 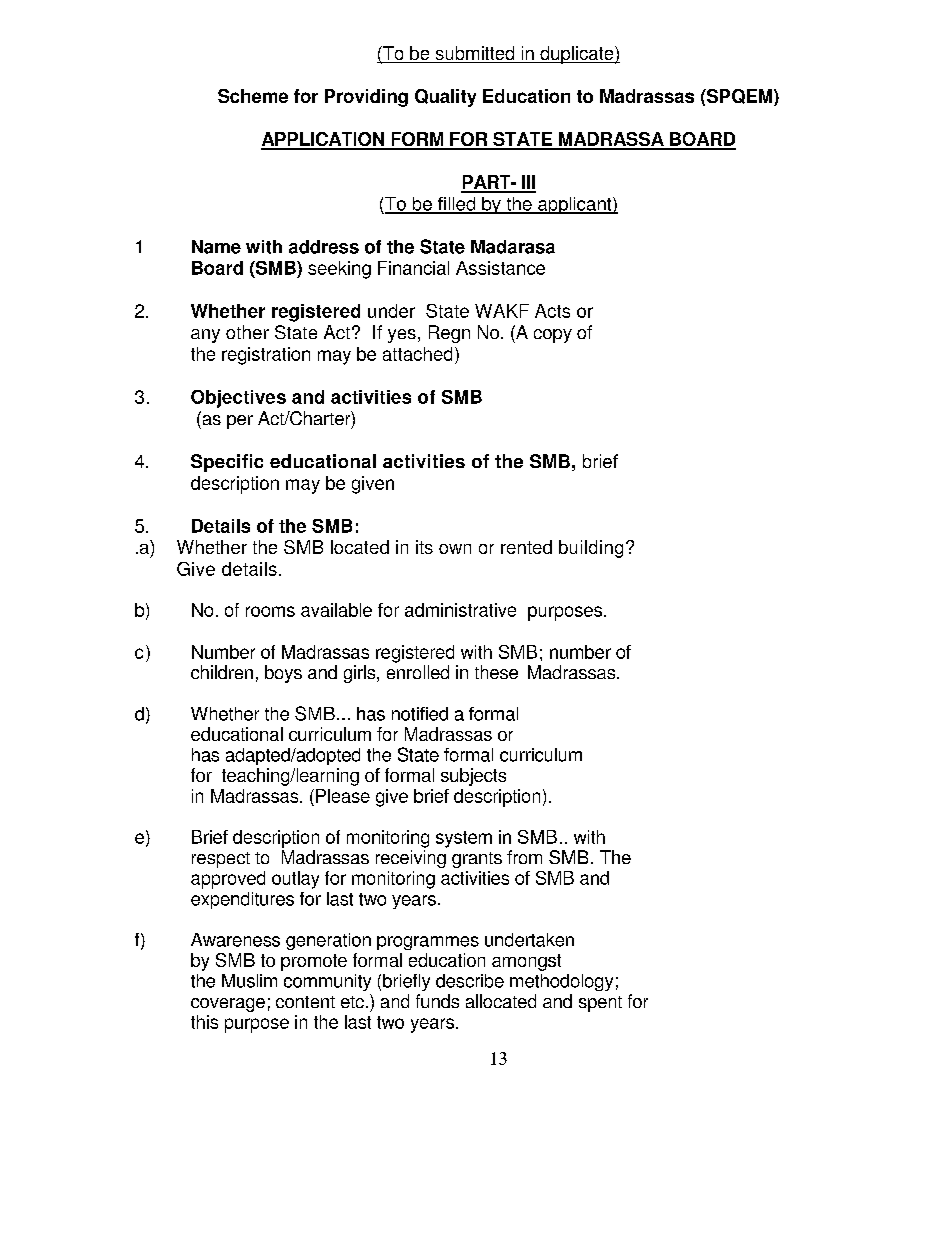 I want to click on these, so click(x=496, y=672).
